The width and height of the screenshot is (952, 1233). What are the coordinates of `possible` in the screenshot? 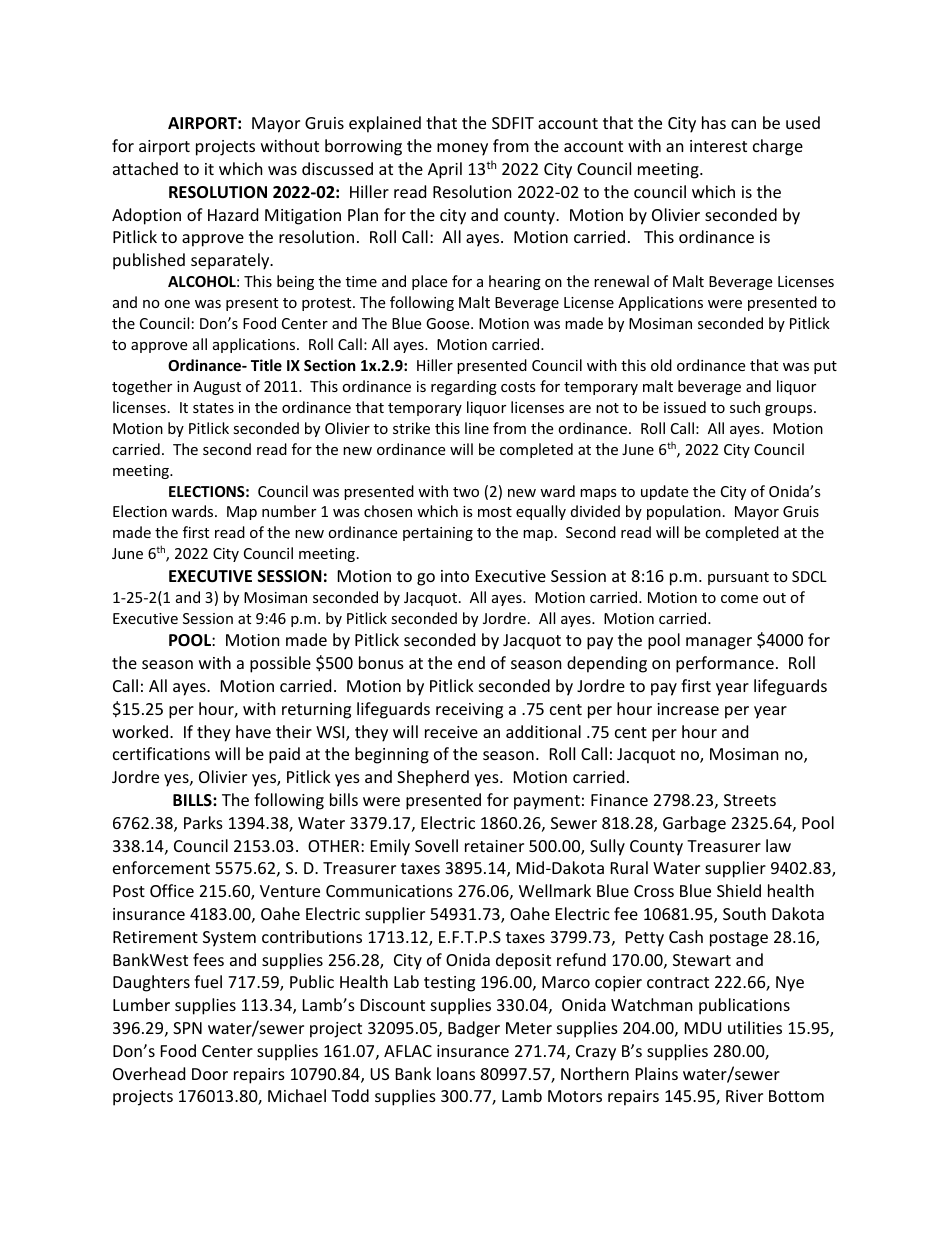 It's located at (280, 664).
